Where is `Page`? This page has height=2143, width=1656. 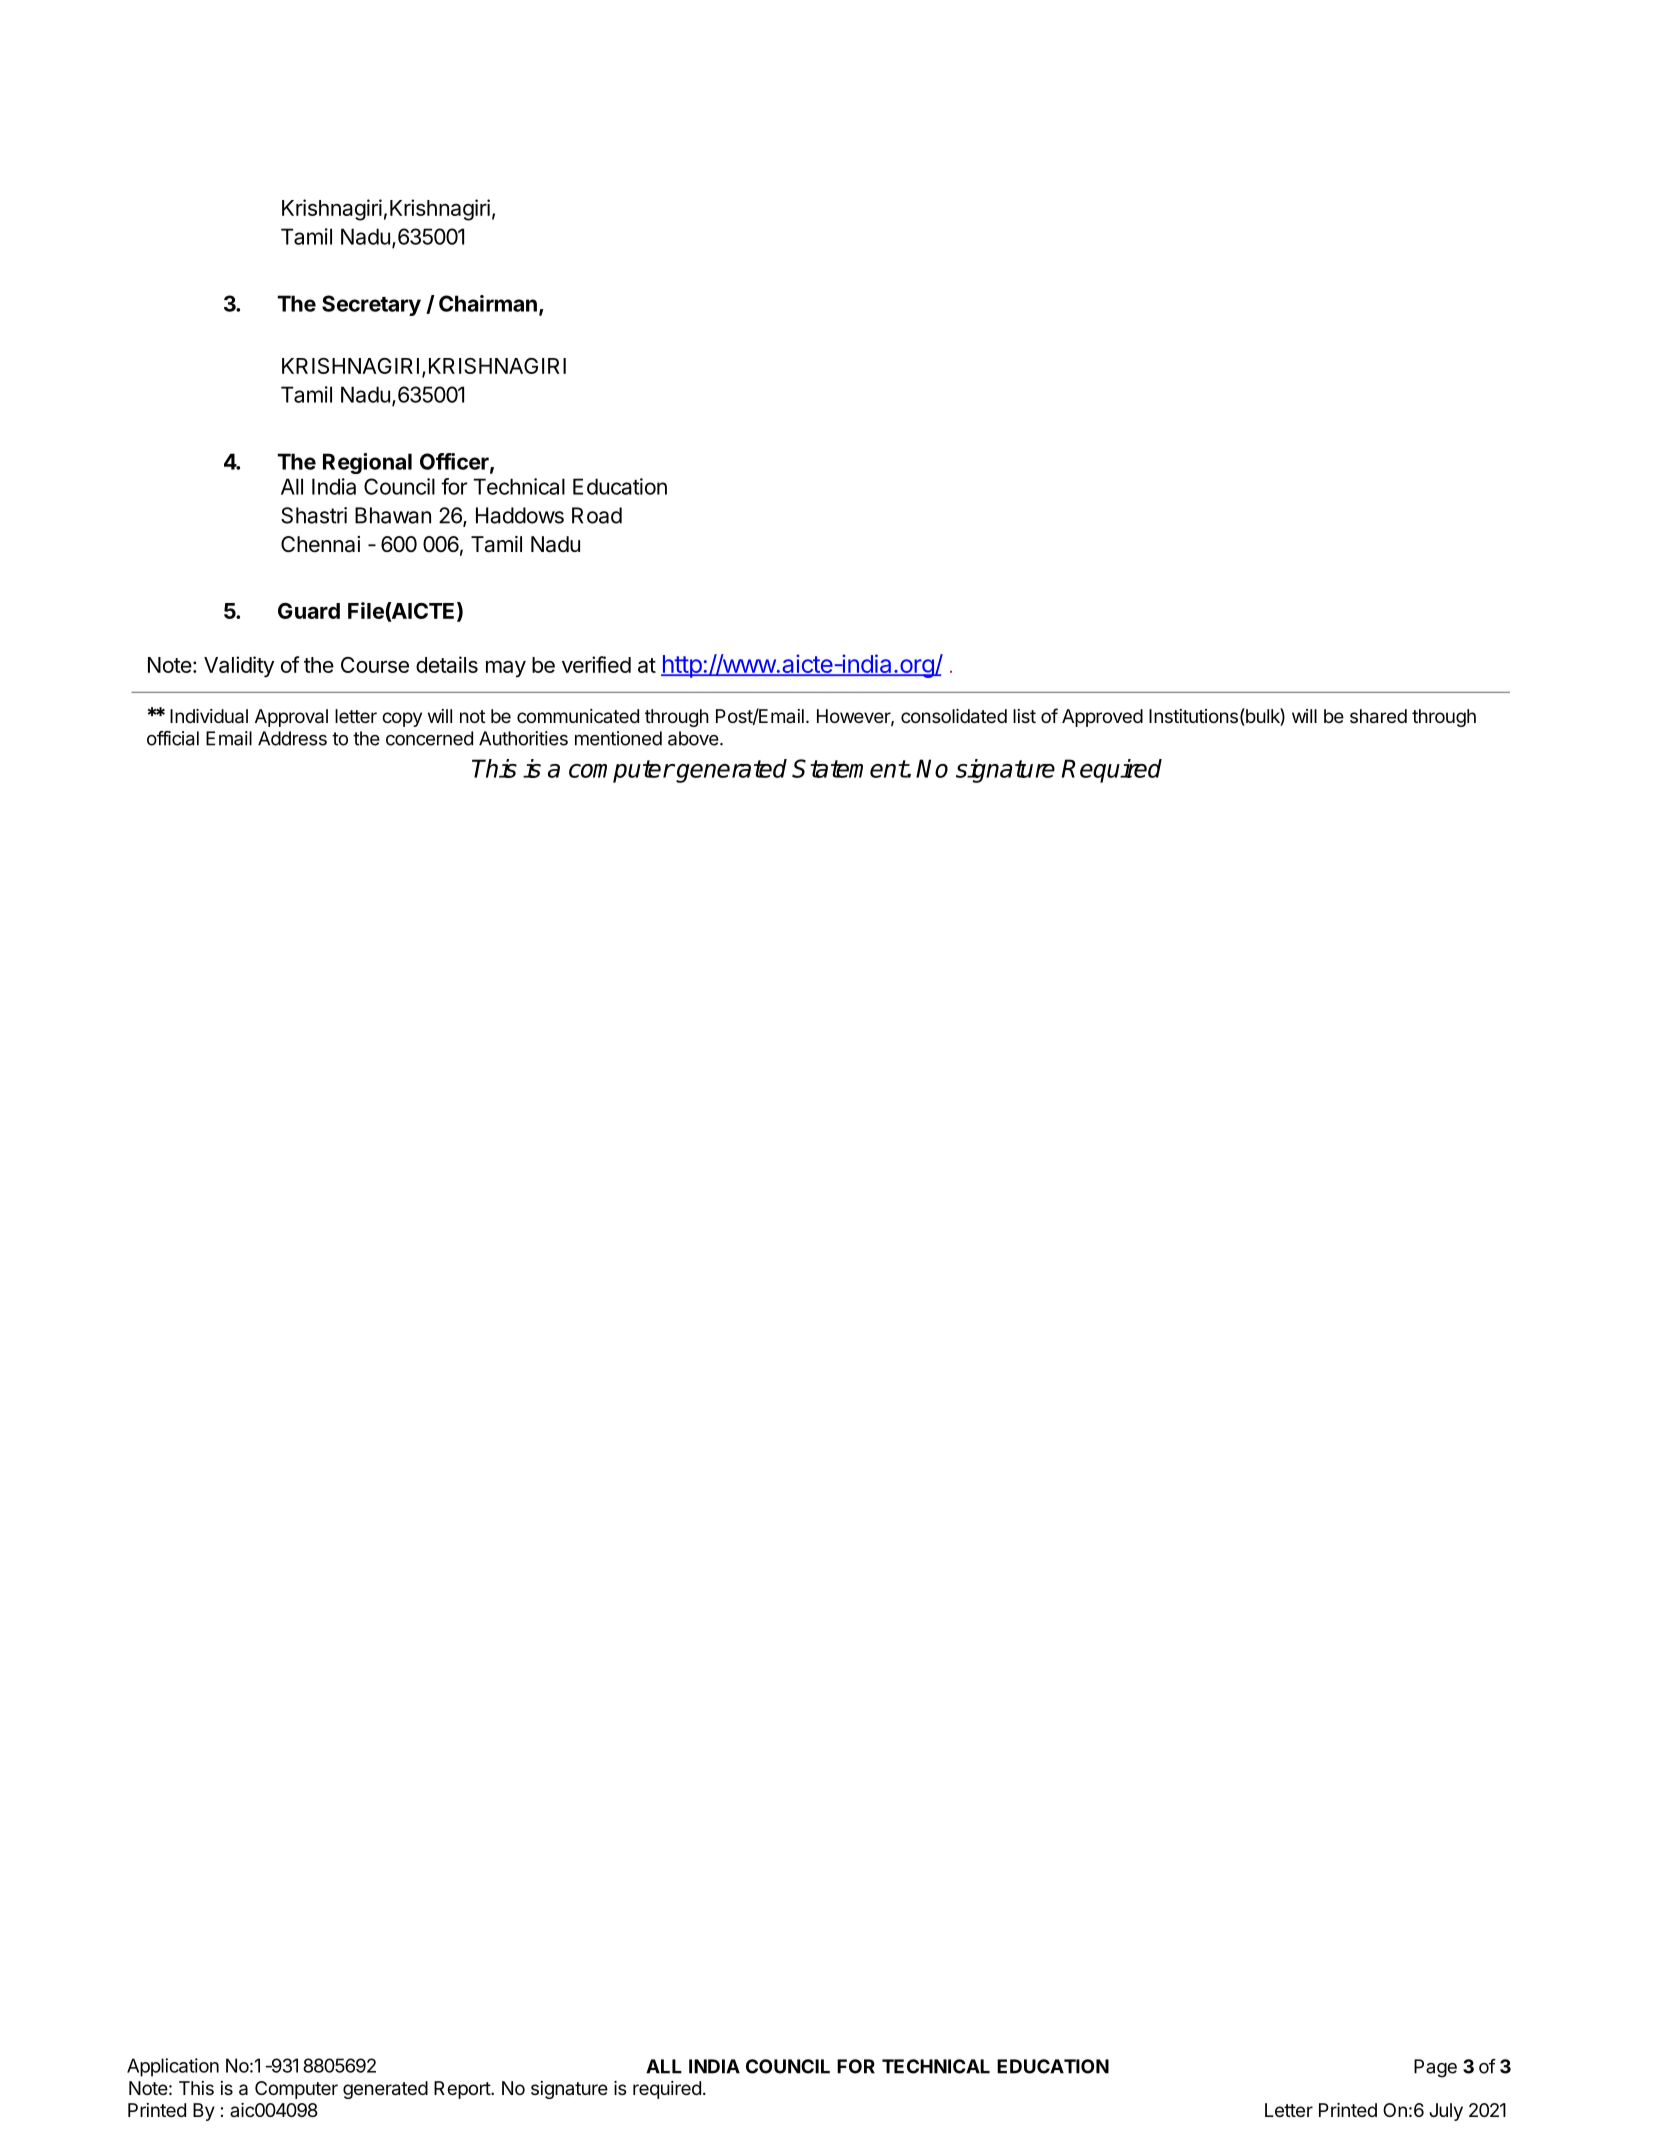 Page is located at coordinates (1435, 2068).
